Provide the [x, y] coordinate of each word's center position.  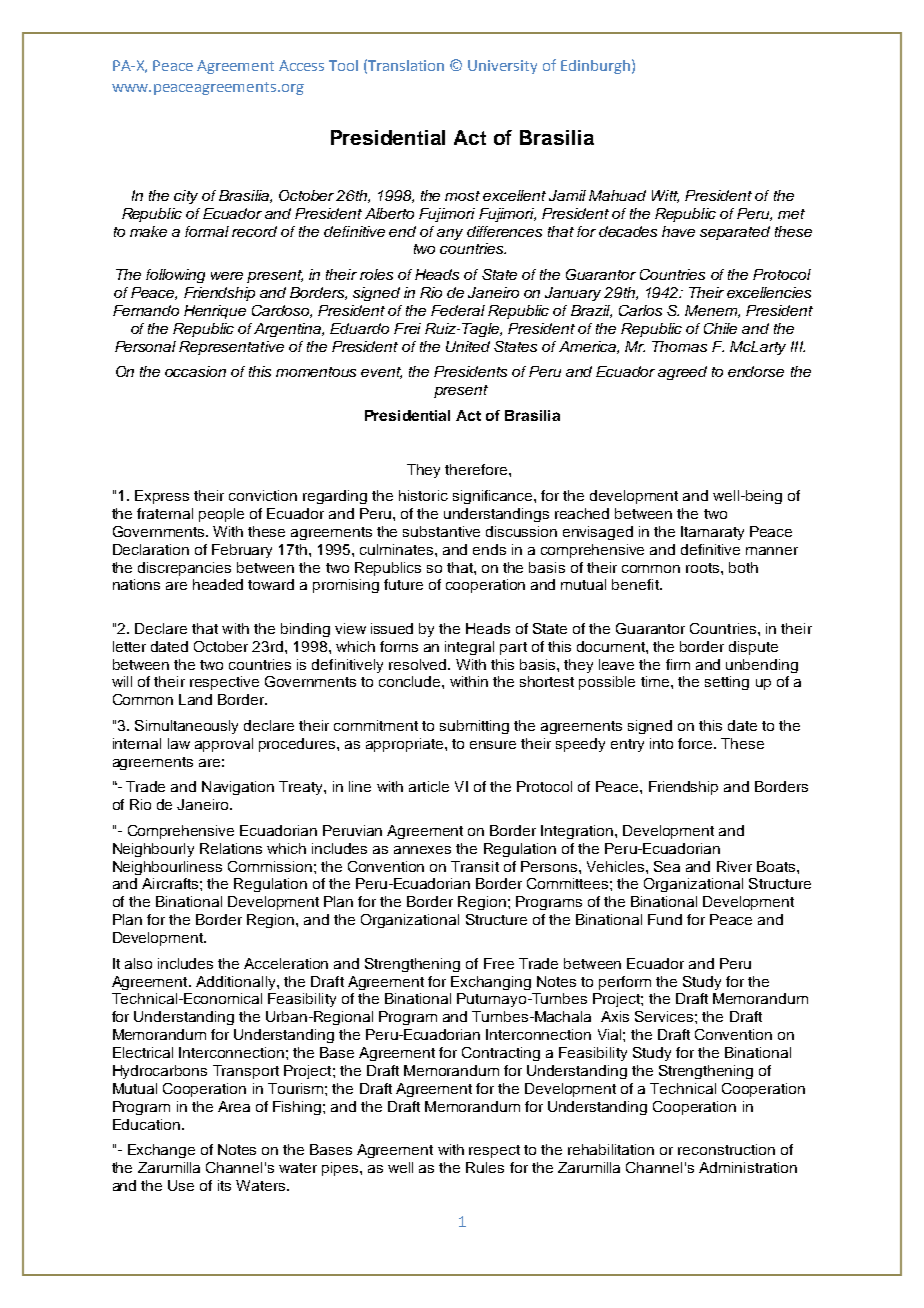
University [502, 67]
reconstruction [726, 1149]
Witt [665, 196]
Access [301, 65]
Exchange [161, 1151]
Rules [485, 1167]
